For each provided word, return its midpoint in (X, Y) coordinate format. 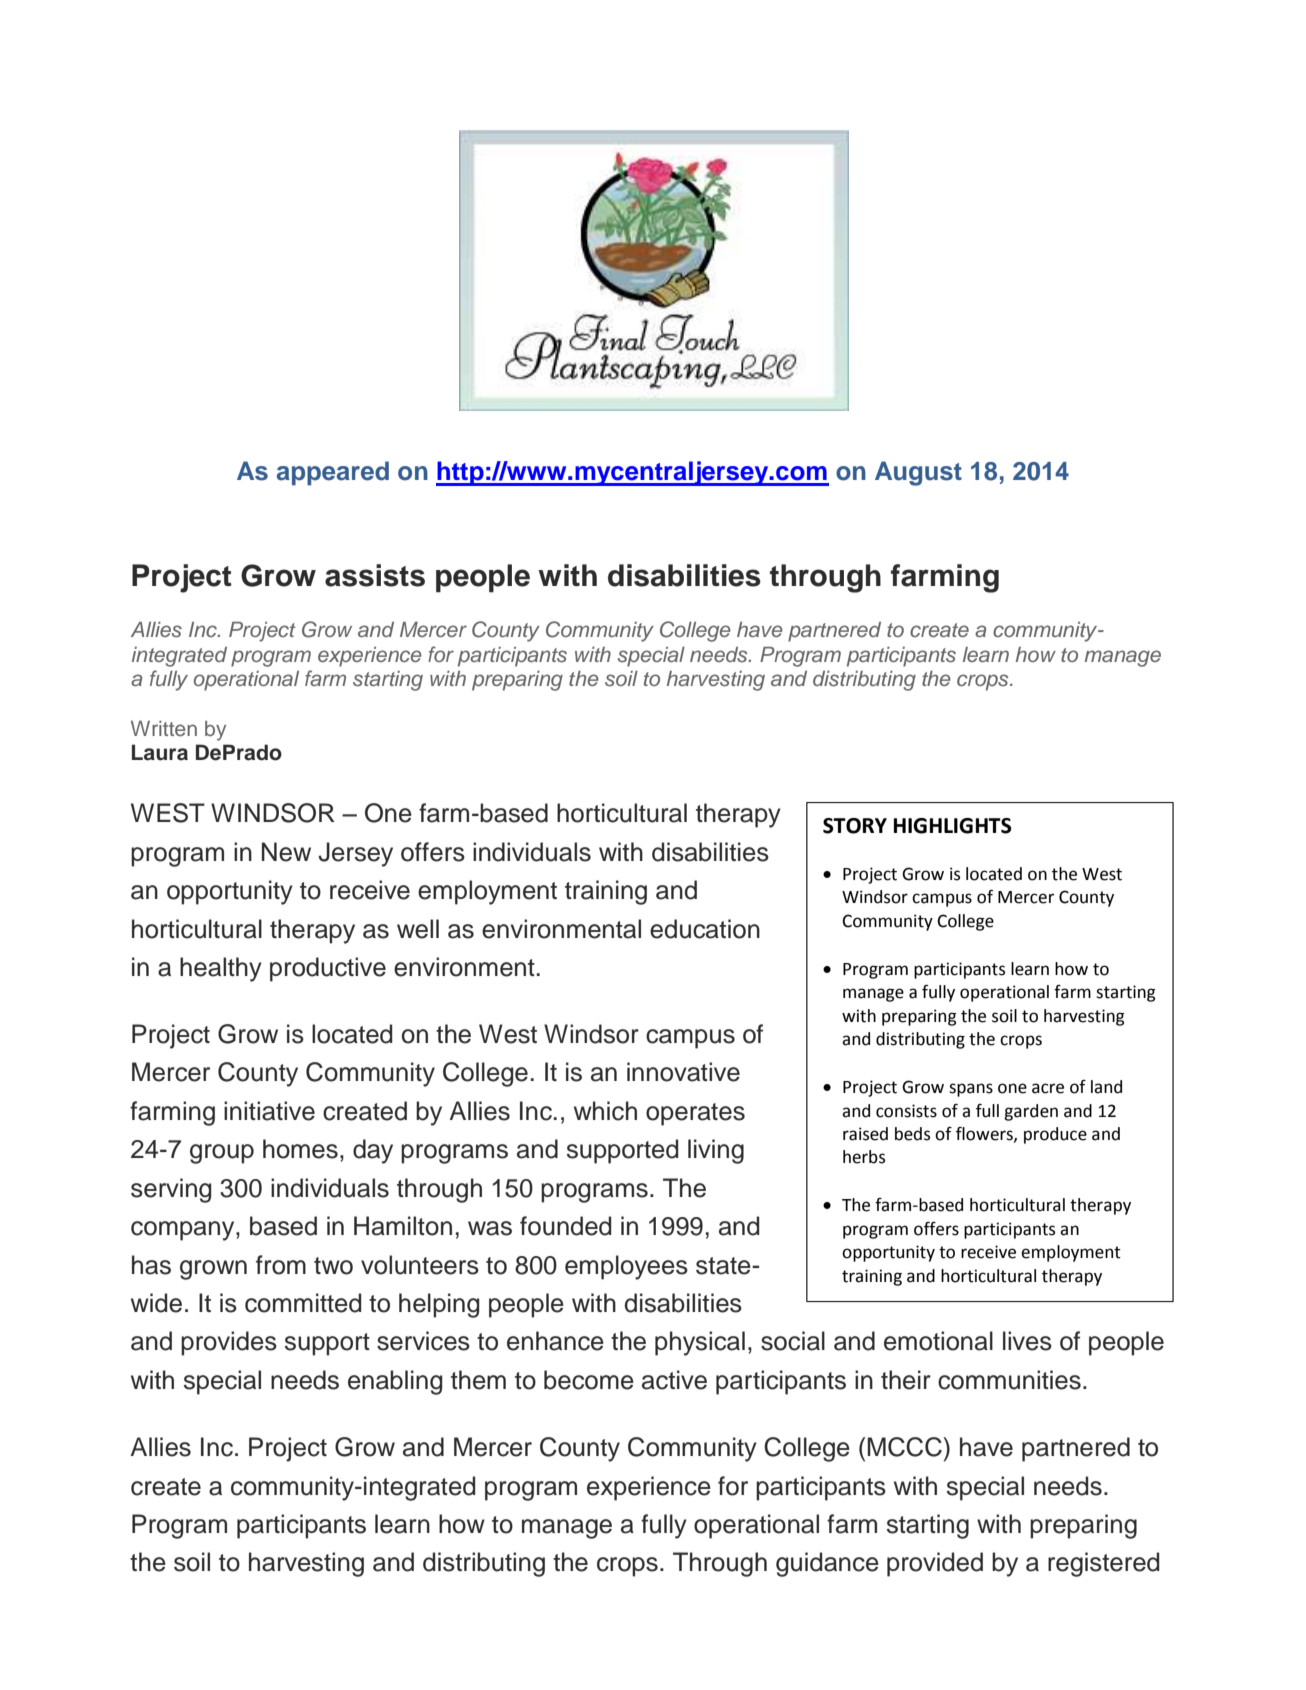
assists (375, 575)
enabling (395, 1382)
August (918, 473)
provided (935, 1564)
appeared (333, 473)
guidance (827, 1564)
